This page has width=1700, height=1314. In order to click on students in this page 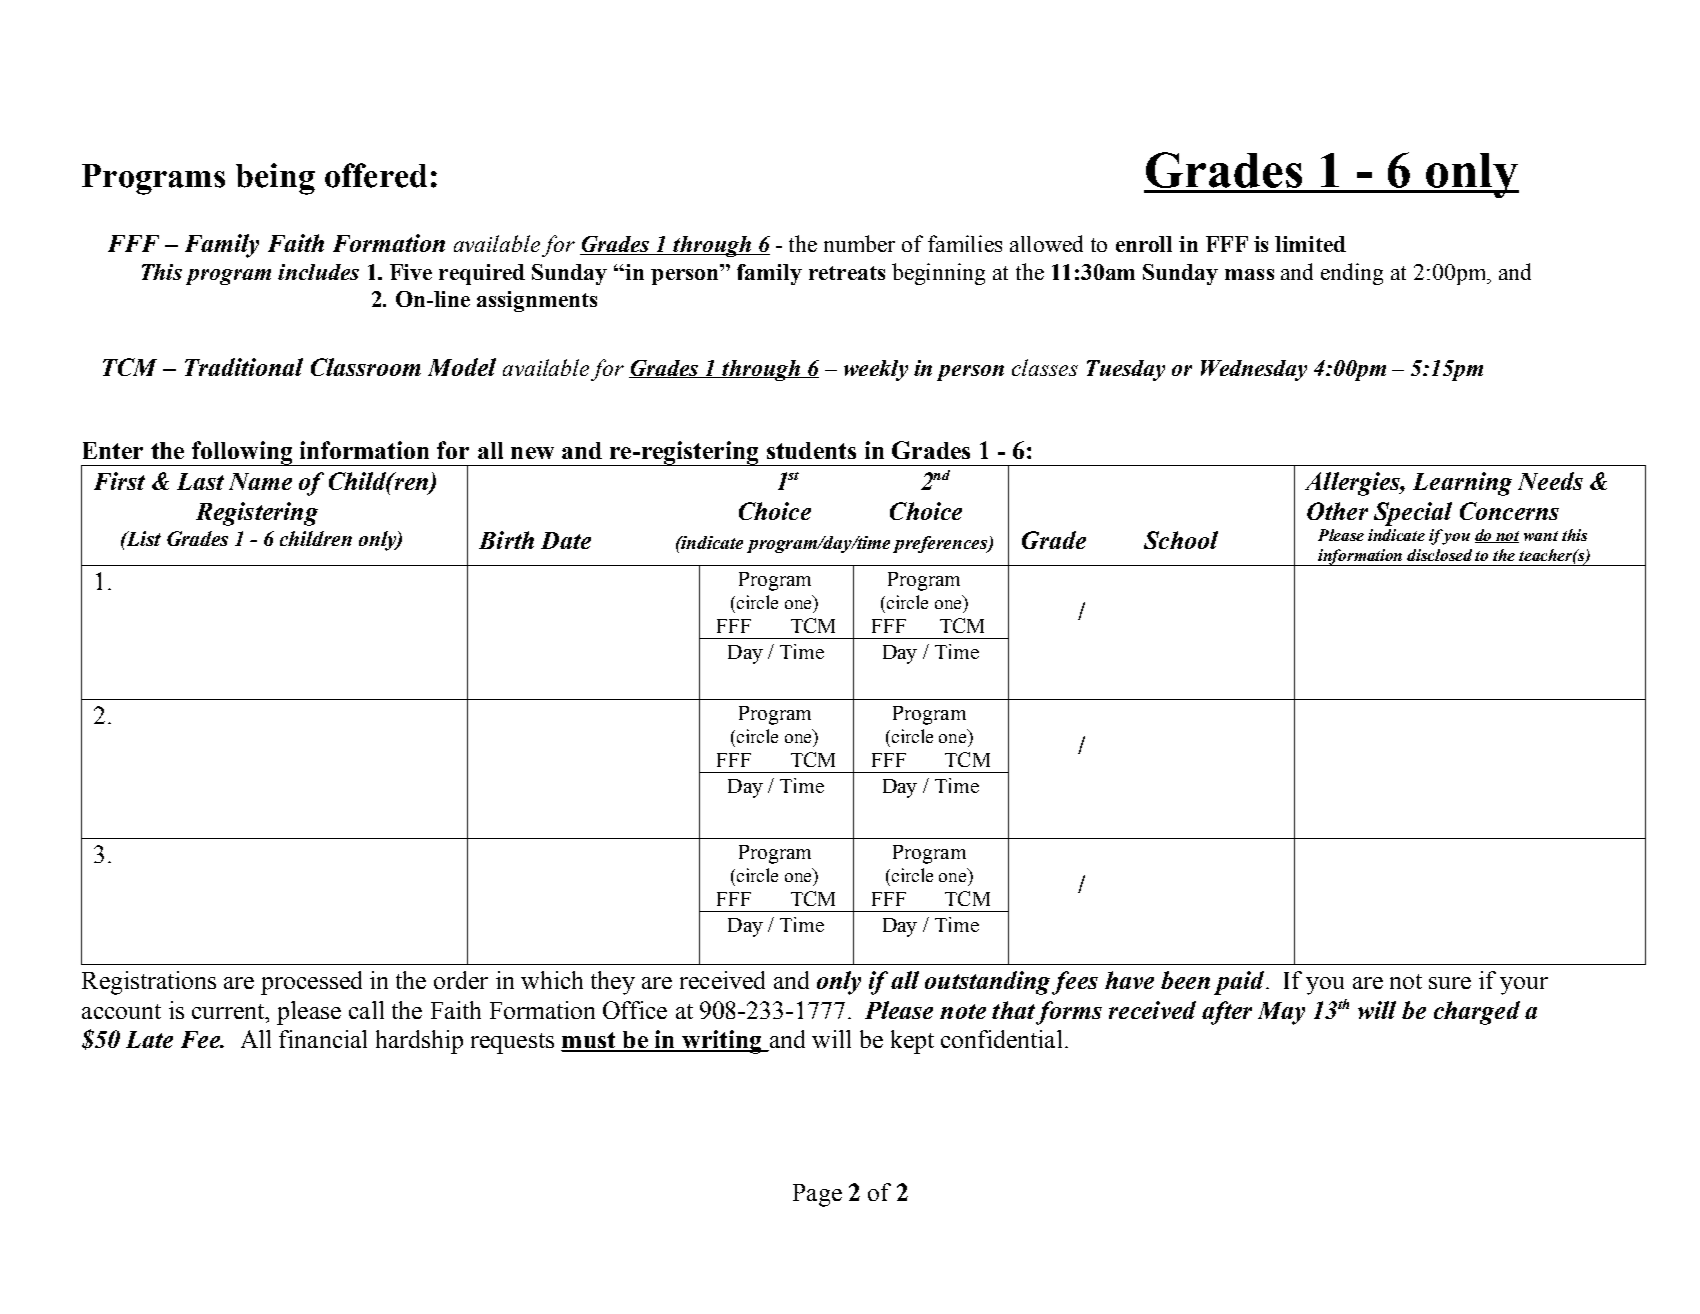, I will do `click(811, 450)`.
